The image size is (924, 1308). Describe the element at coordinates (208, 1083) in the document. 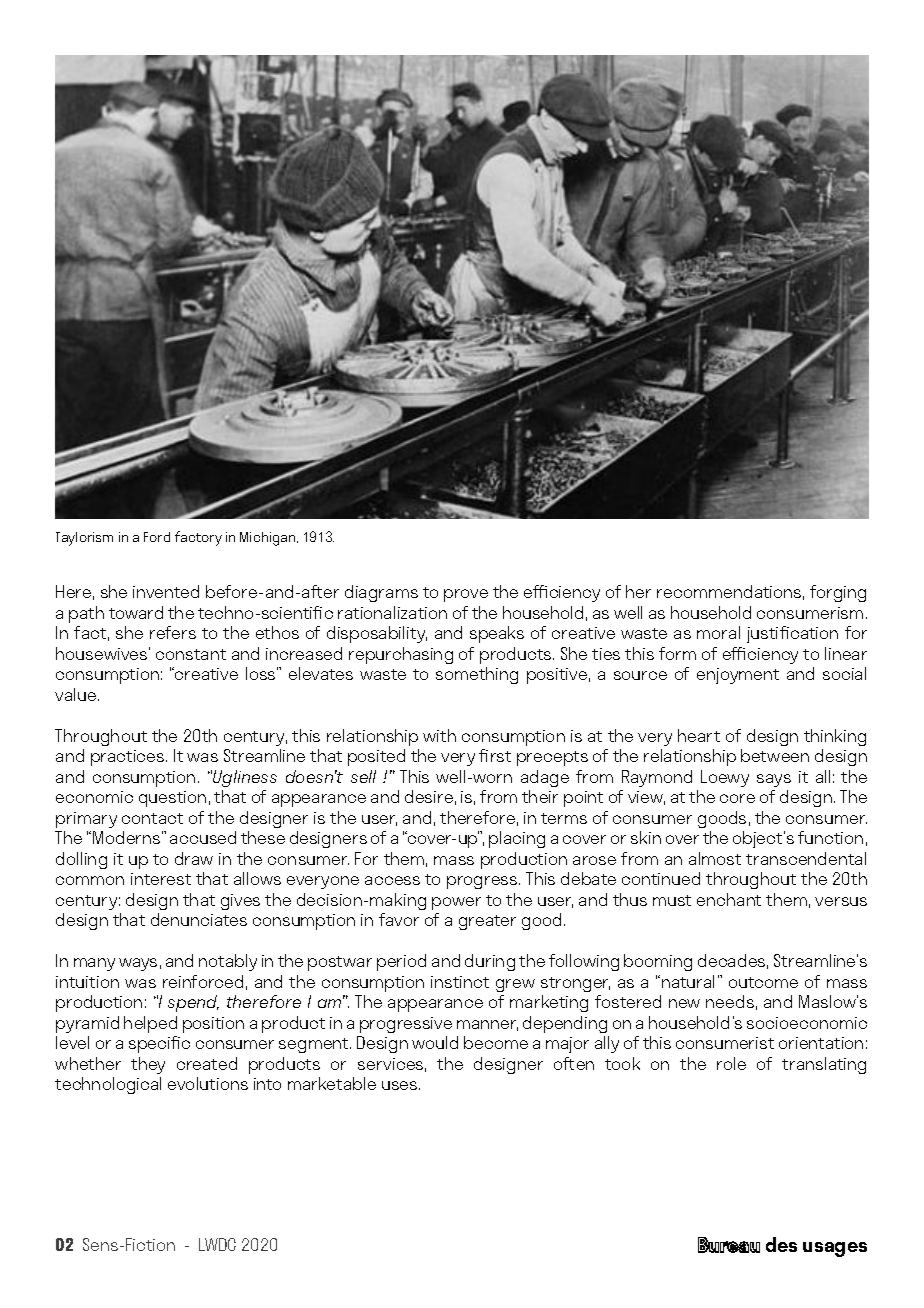

I see `evolutions` at that location.
